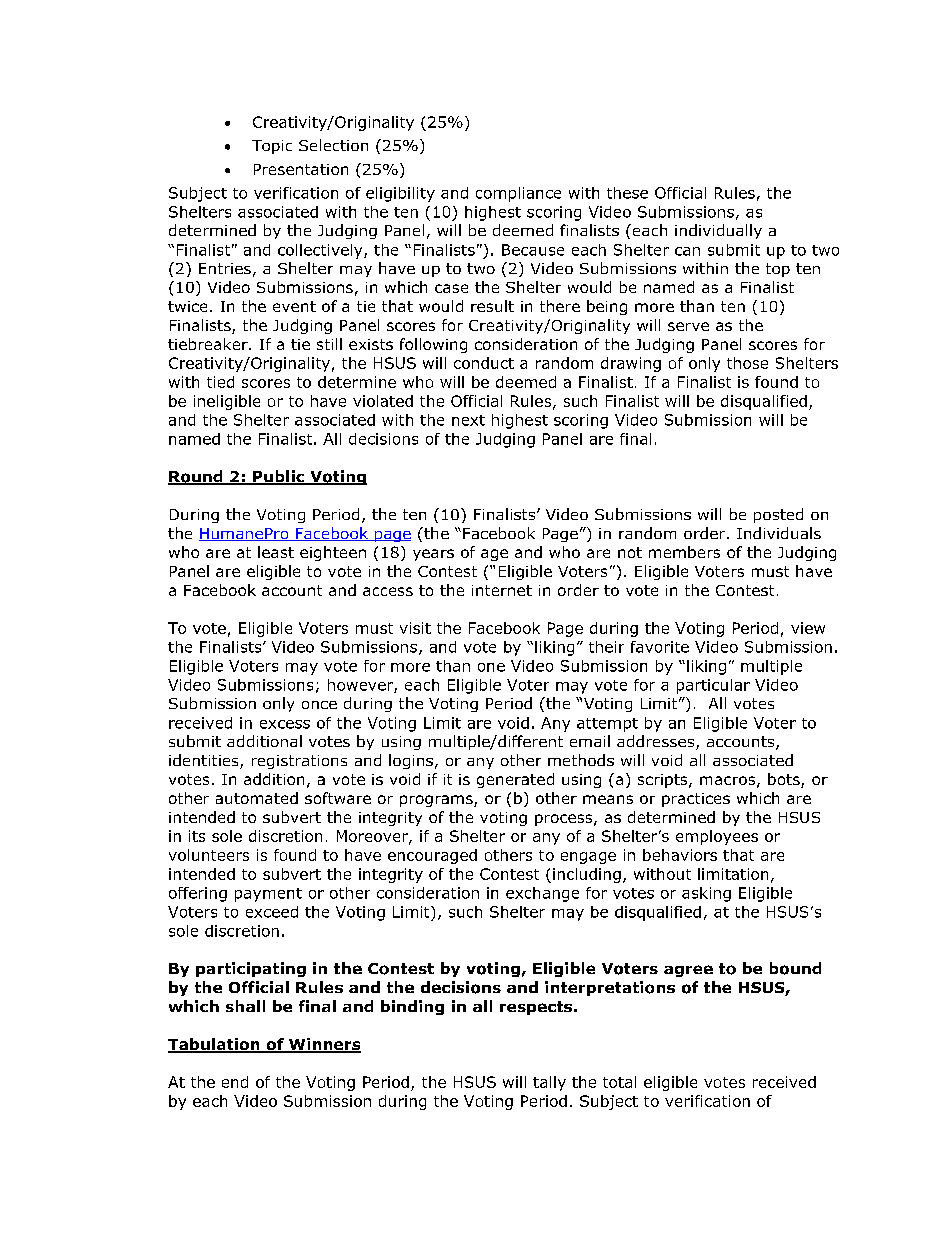 This document has width=952, height=1233. I want to click on view, so click(808, 628).
